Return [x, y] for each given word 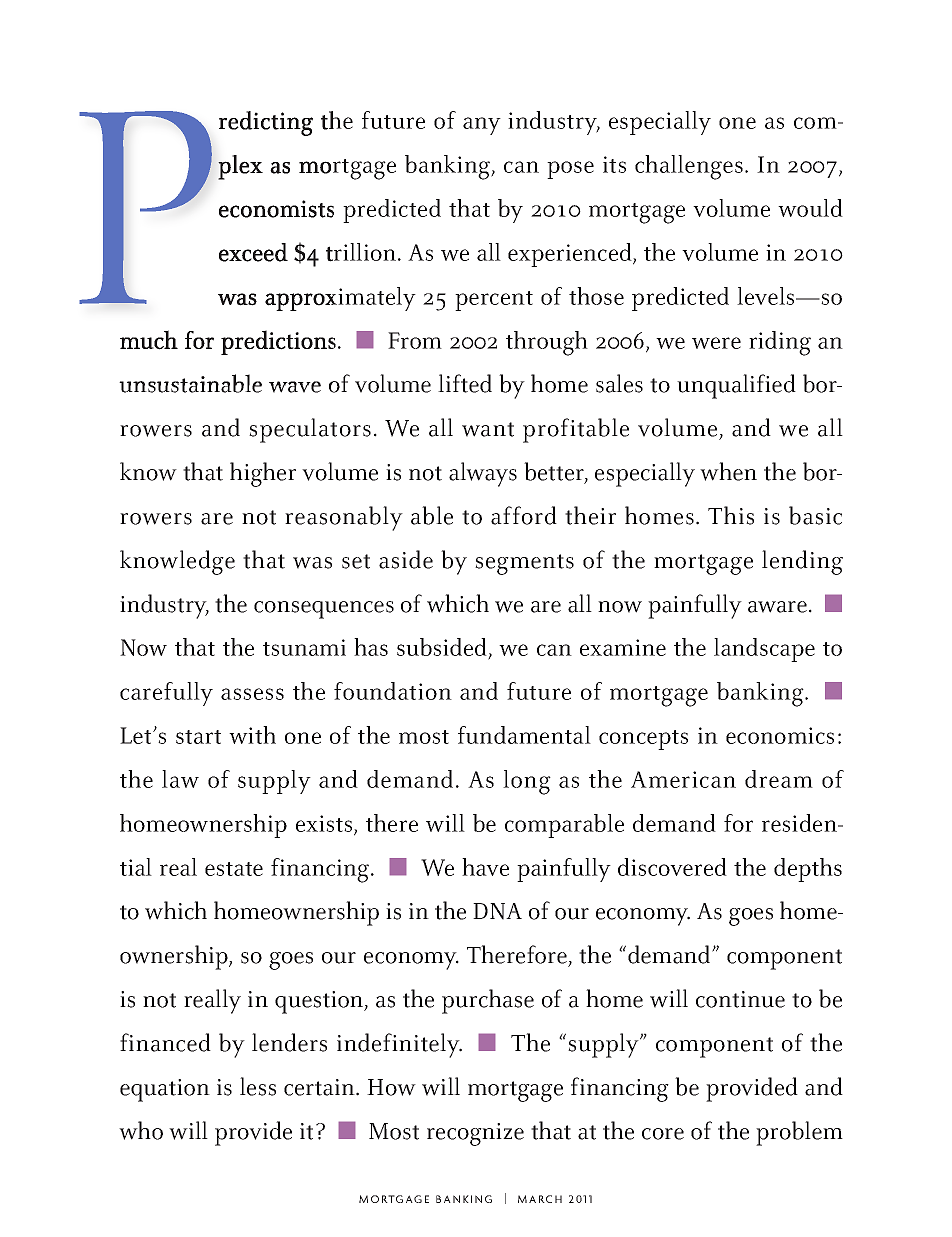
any [482, 126]
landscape [764, 650]
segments [524, 564]
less [258, 1086]
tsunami [304, 647]
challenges [689, 167]
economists [276, 209]
